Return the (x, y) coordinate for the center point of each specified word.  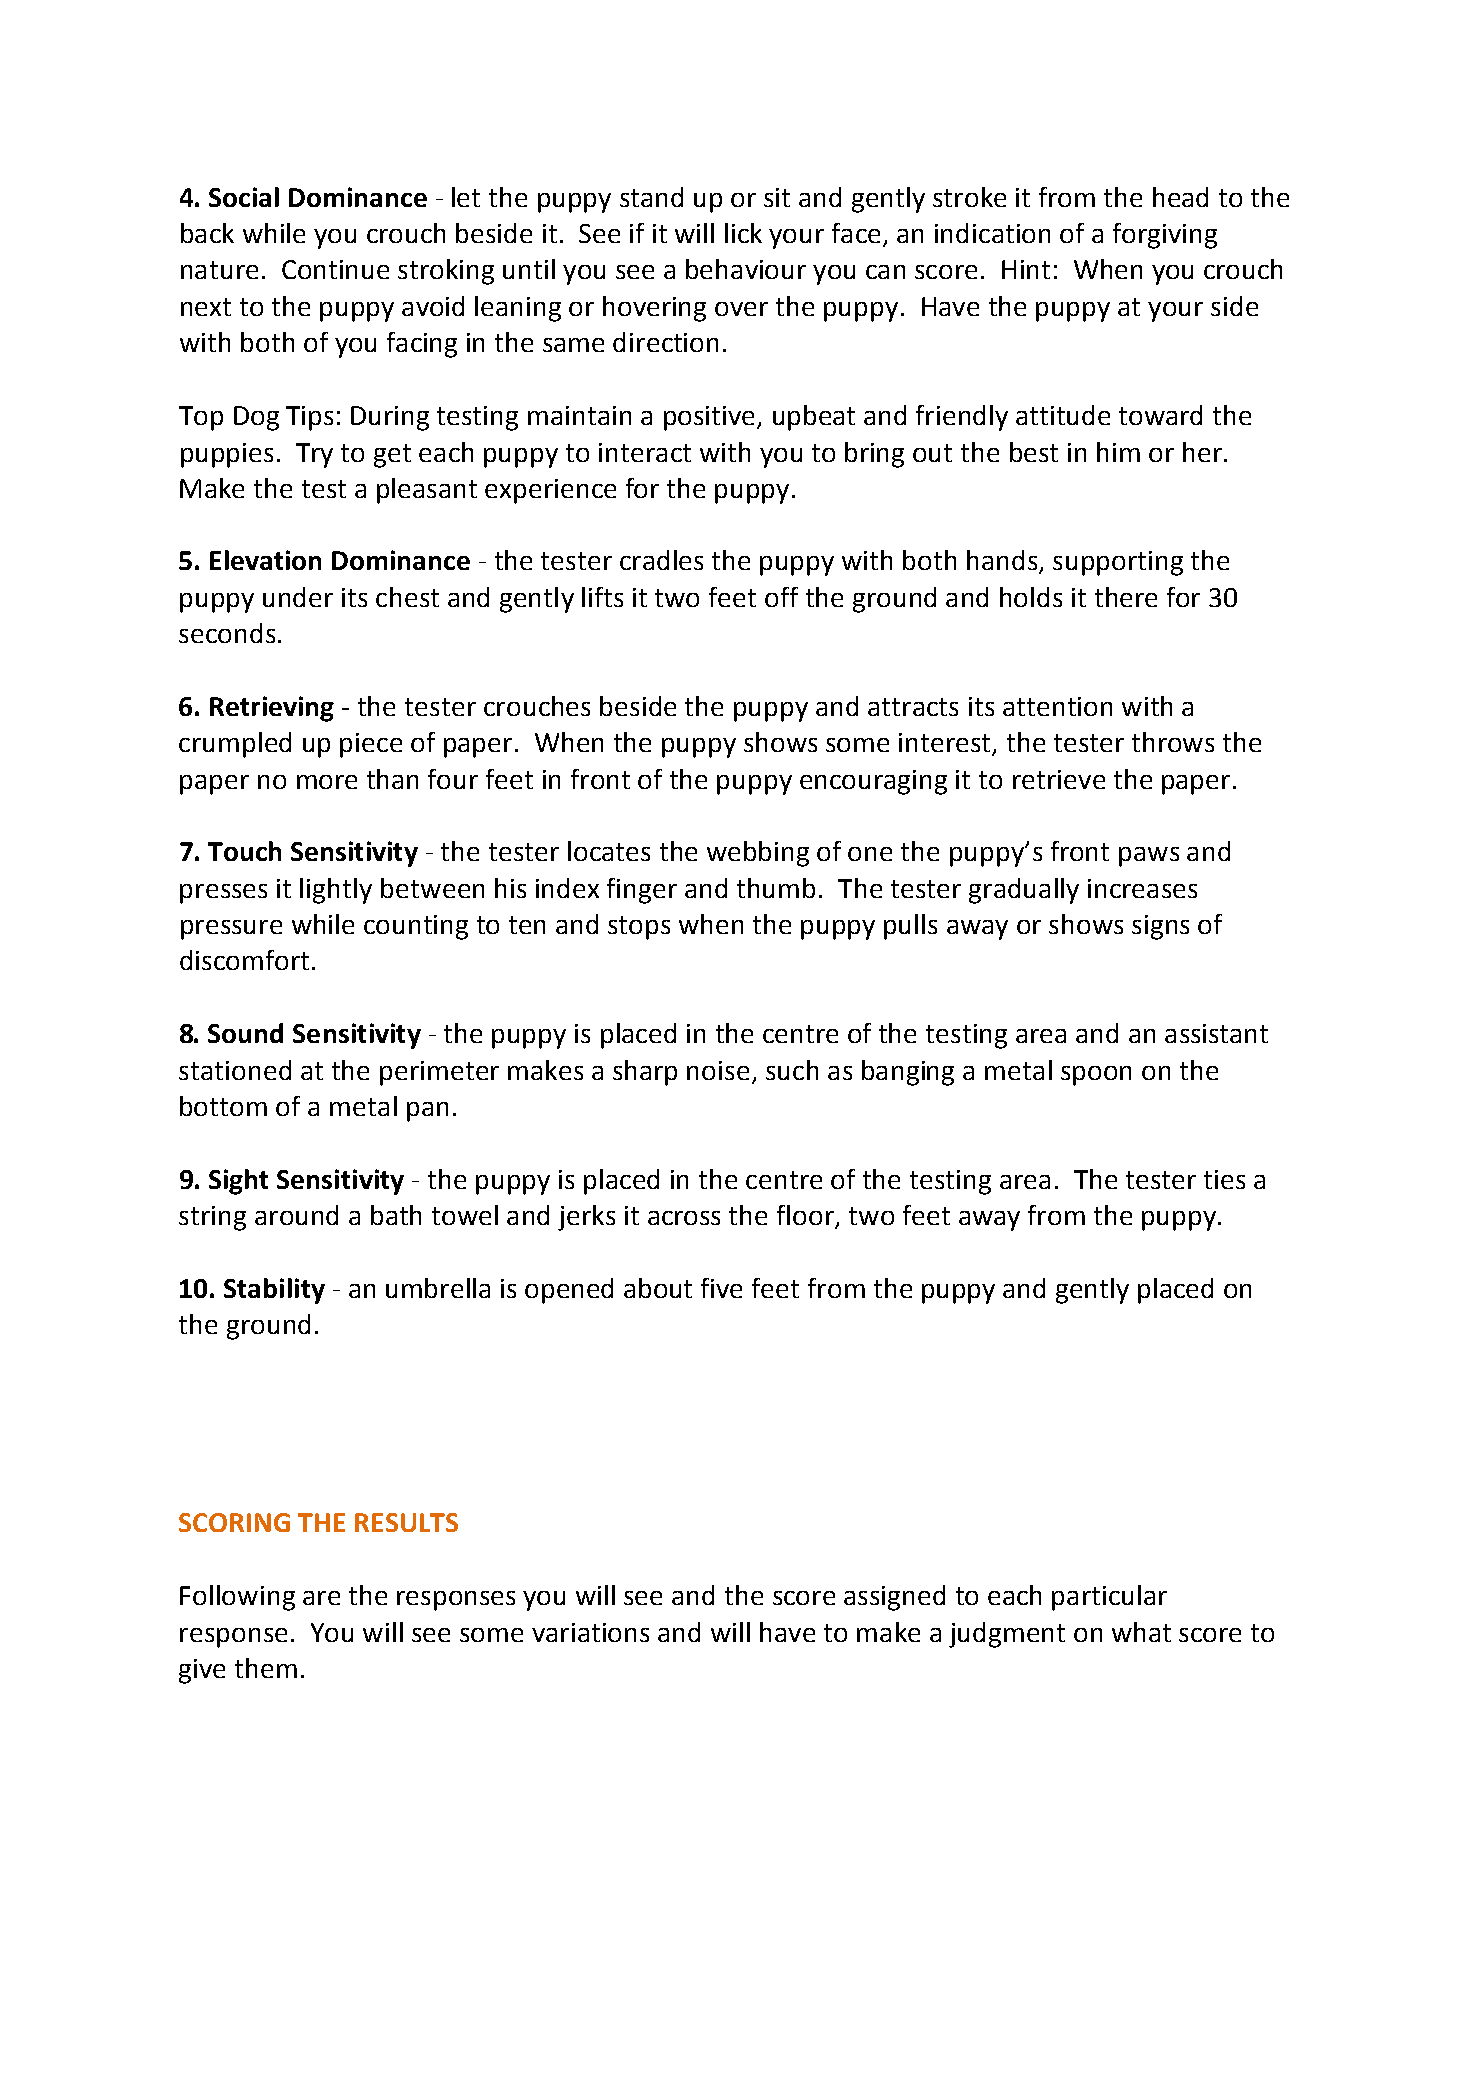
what (1141, 1632)
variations (590, 1632)
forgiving (1165, 236)
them (266, 1668)
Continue (335, 269)
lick (743, 233)
